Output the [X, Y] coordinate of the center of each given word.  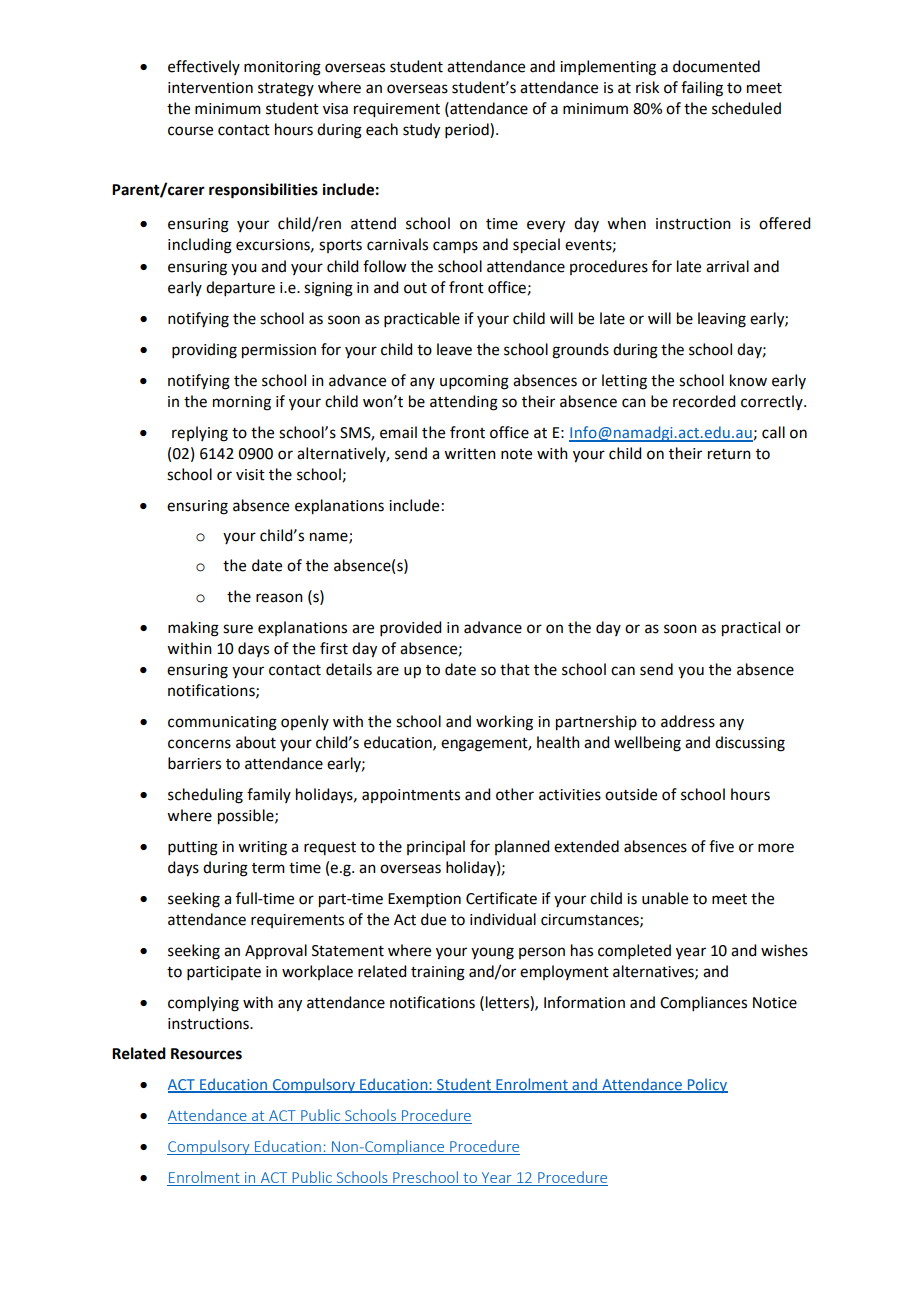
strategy [286, 90]
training [438, 973]
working [504, 723]
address [688, 721]
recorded [704, 401]
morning [242, 403]
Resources [206, 1054]
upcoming [474, 382]
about [256, 742]
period [468, 130]
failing [702, 89]
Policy [706, 1085]
